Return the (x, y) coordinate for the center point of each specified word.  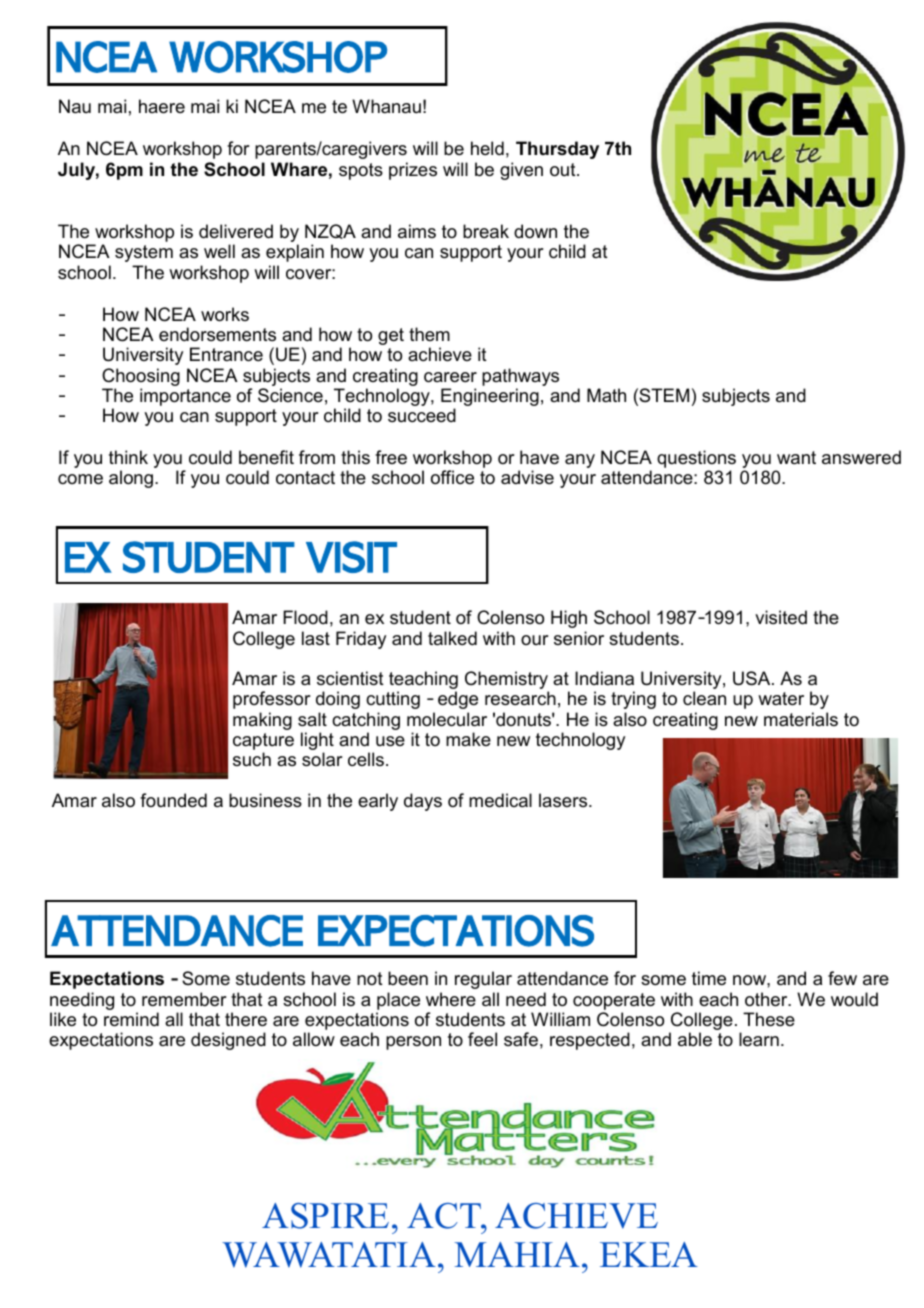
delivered (236, 231)
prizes (413, 171)
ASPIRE (325, 1216)
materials (801, 719)
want (796, 457)
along (131, 479)
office (452, 477)
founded (173, 800)
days (423, 802)
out (564, 170)
